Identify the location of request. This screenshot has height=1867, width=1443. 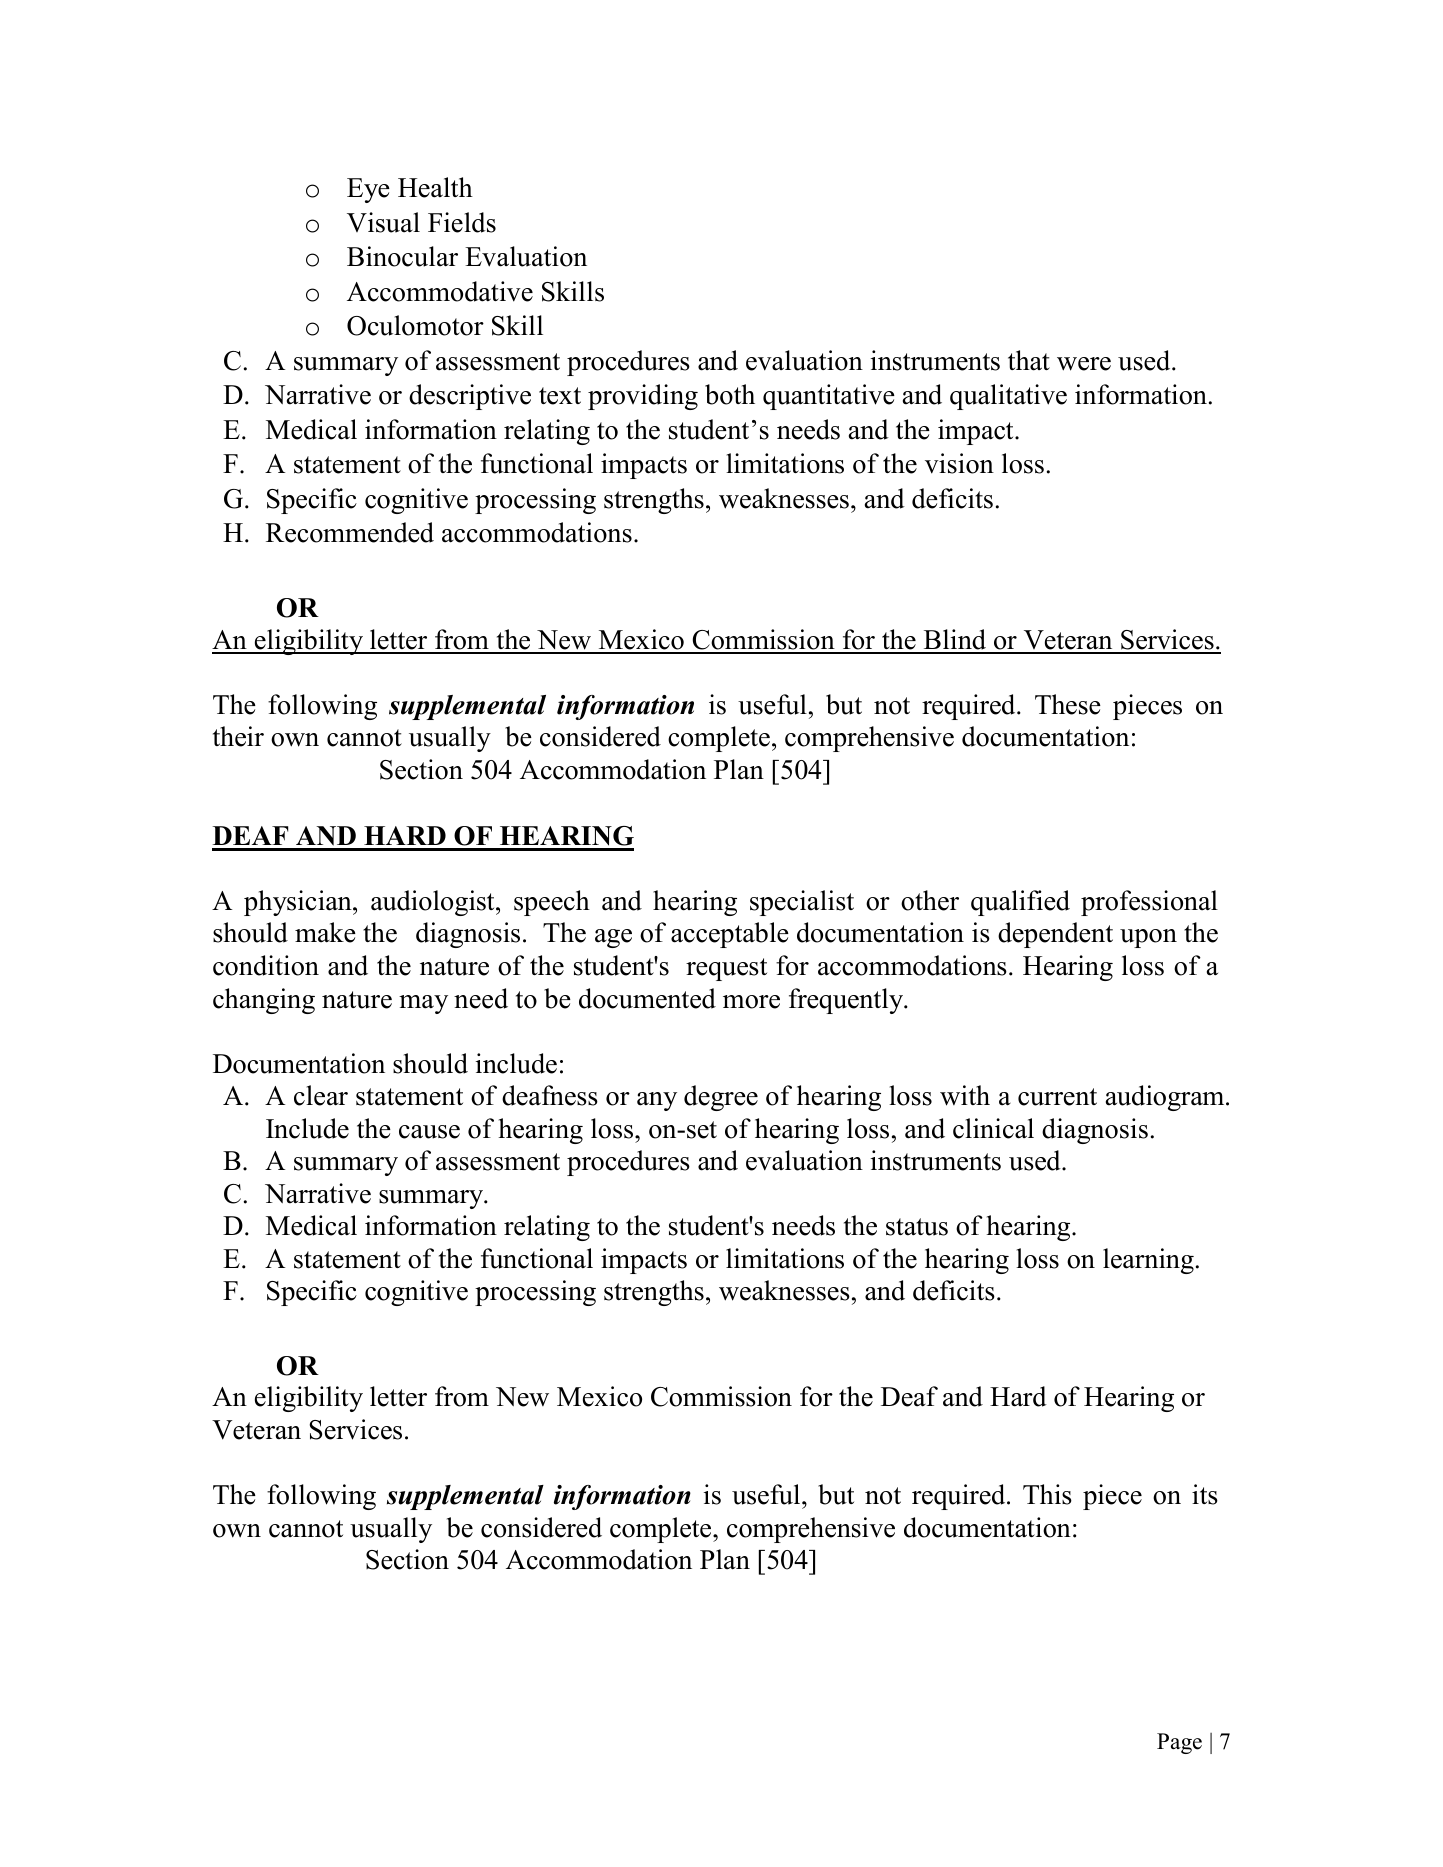
(726, 969).
